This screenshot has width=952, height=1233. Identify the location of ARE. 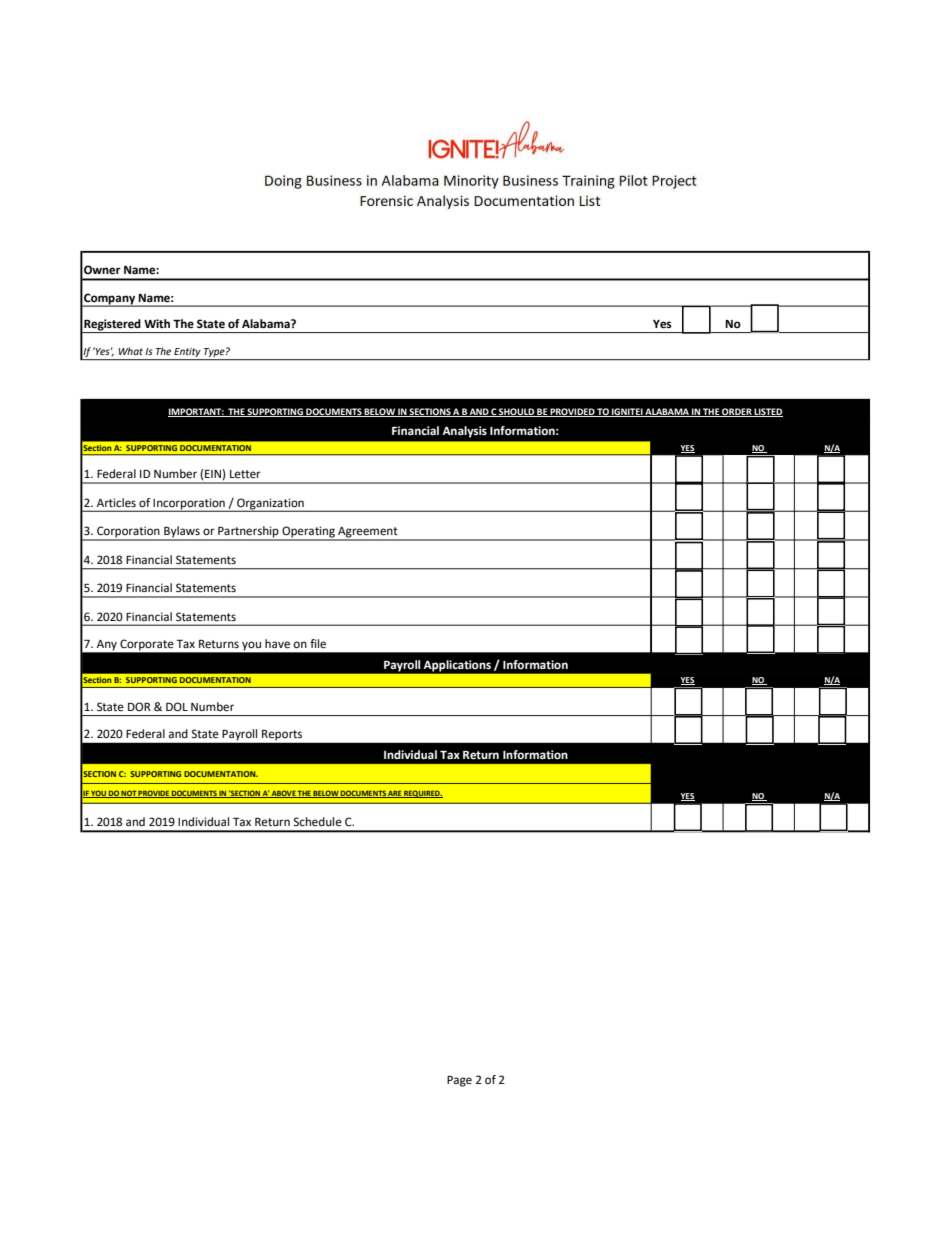
(395, 794).
